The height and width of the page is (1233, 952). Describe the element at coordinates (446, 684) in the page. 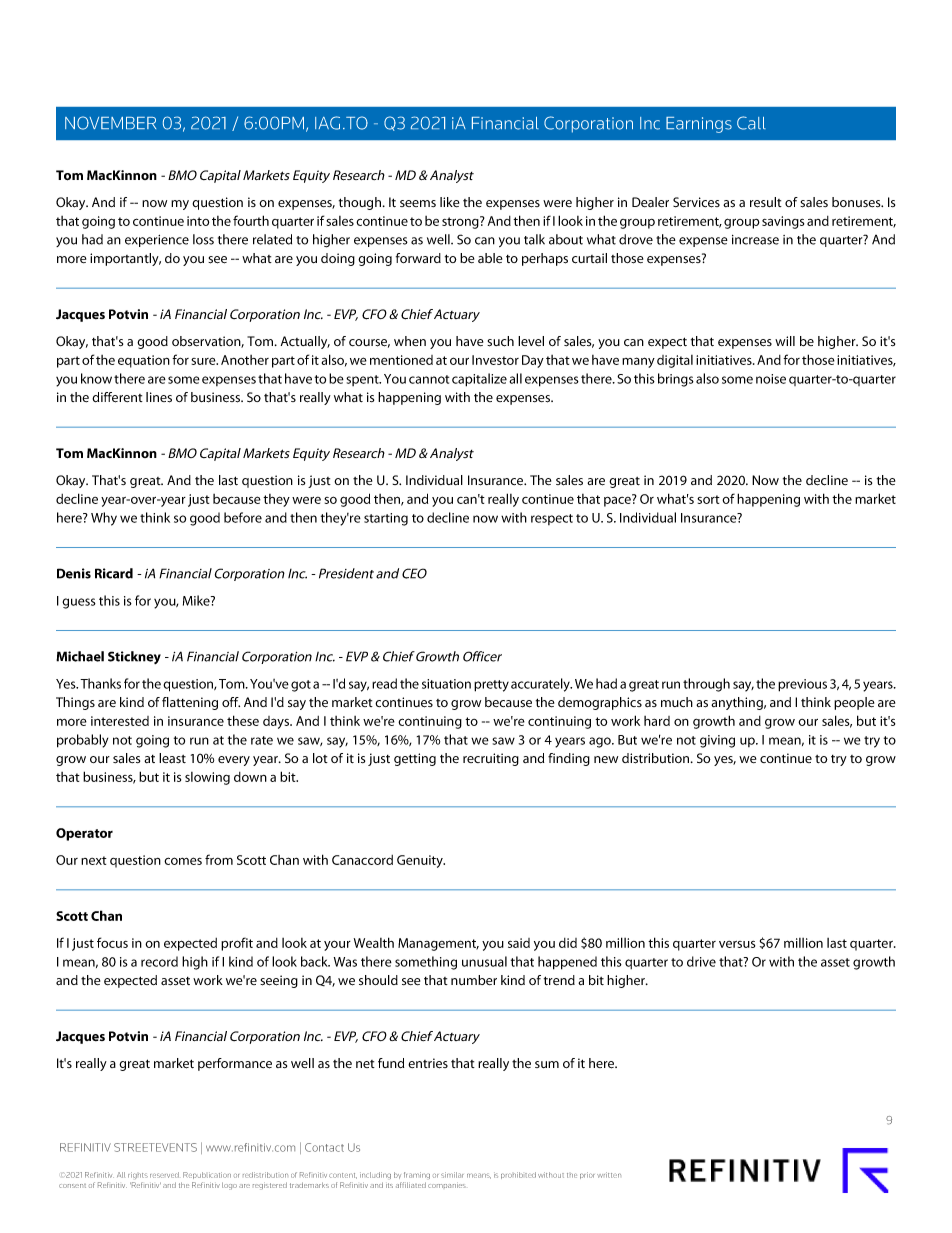

I see `situation` at that location.
